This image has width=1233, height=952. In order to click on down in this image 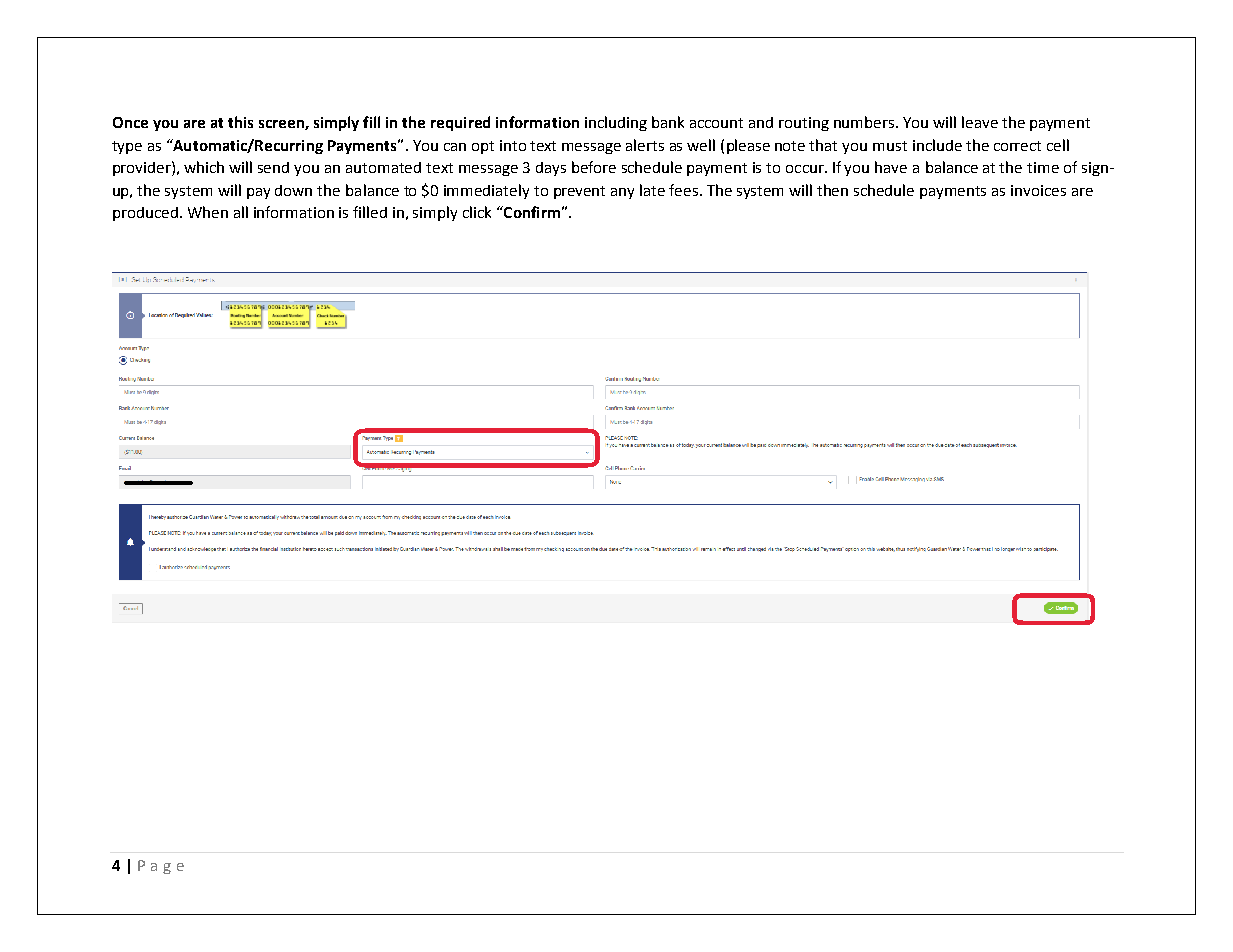, I will do `click(293, 190)`.
